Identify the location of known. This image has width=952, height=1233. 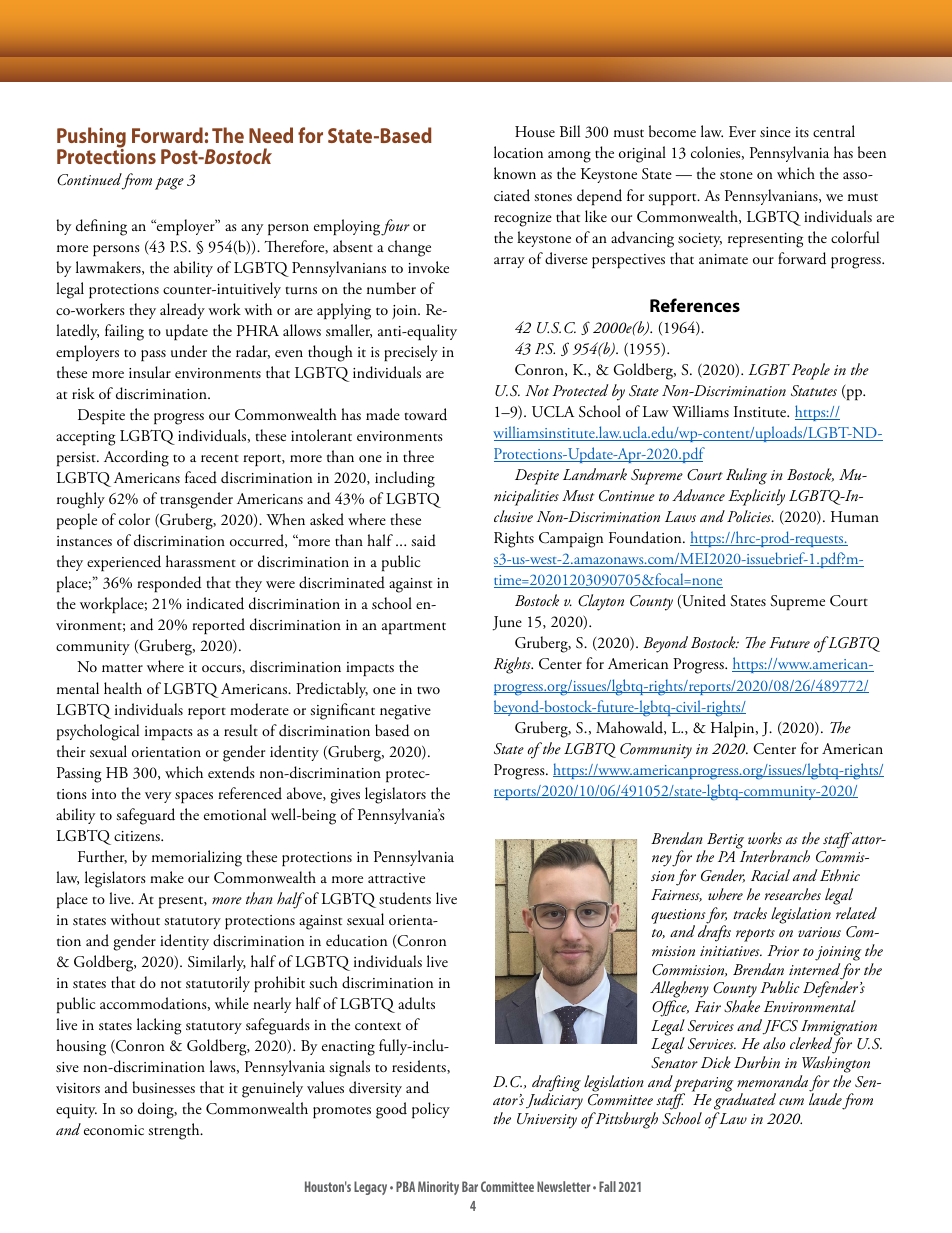
(515, 173).
